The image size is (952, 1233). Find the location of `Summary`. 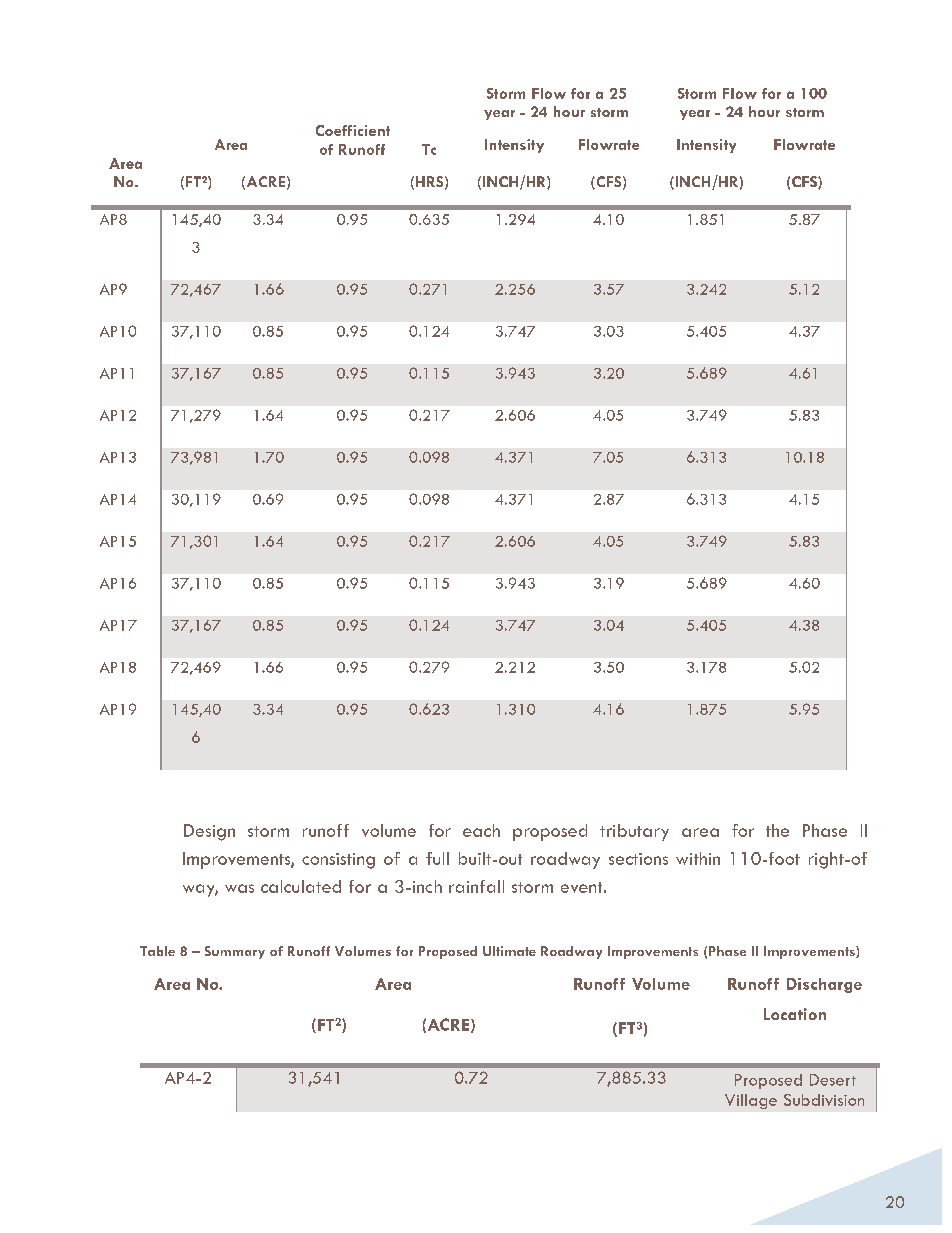

Summary is located at coordinates (235, 952).
